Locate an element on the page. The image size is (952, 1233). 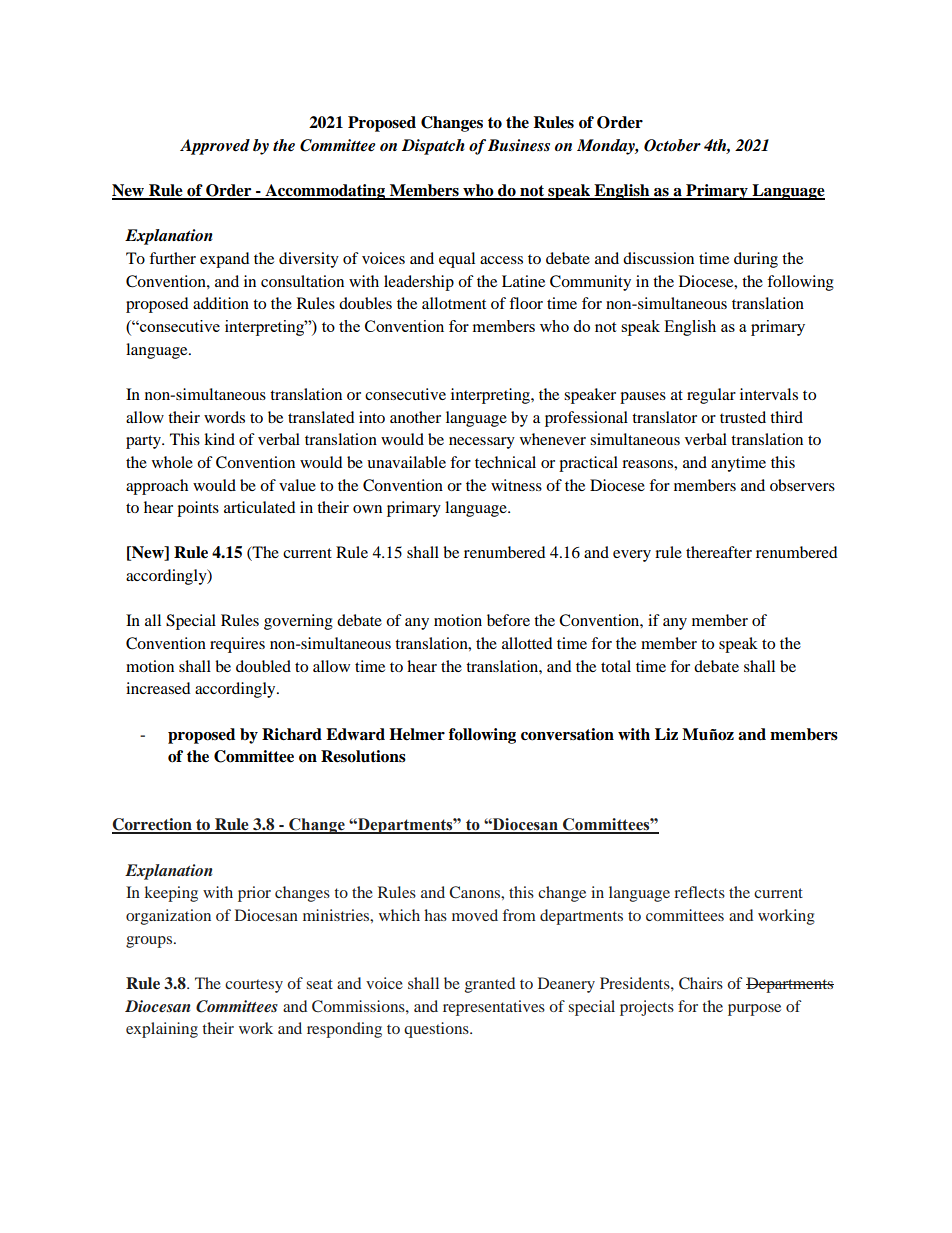
representatives is located at coordinates (494, 1008).
